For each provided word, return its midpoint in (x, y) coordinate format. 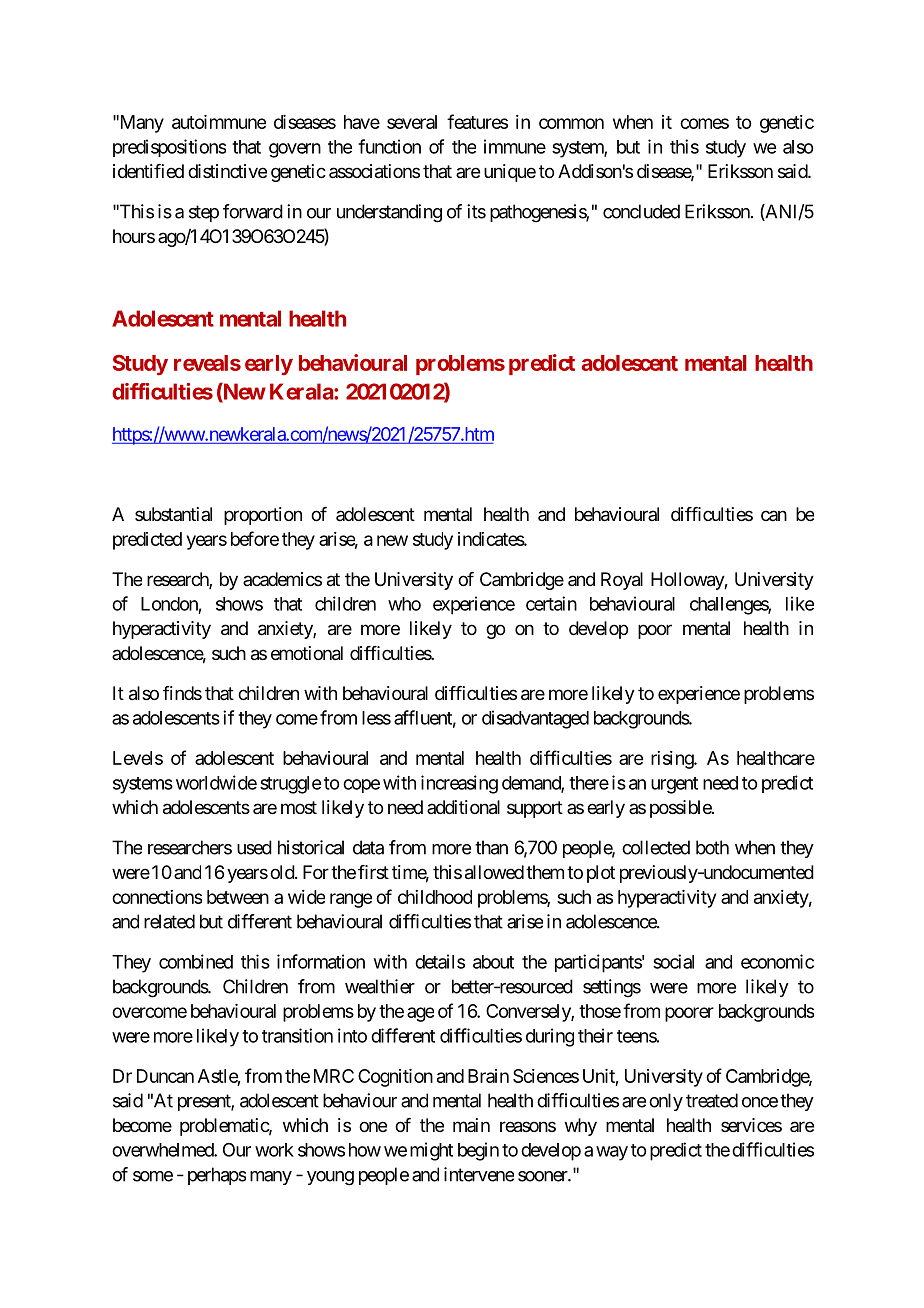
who (404, 604)
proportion (263, 516)
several (412, 122)
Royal (622, 581)
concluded (641, 211)
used (254, 847)
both (712, 847)
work (274, 1150)
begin (478, 1151)
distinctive (227, 171)
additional (463, 807)
